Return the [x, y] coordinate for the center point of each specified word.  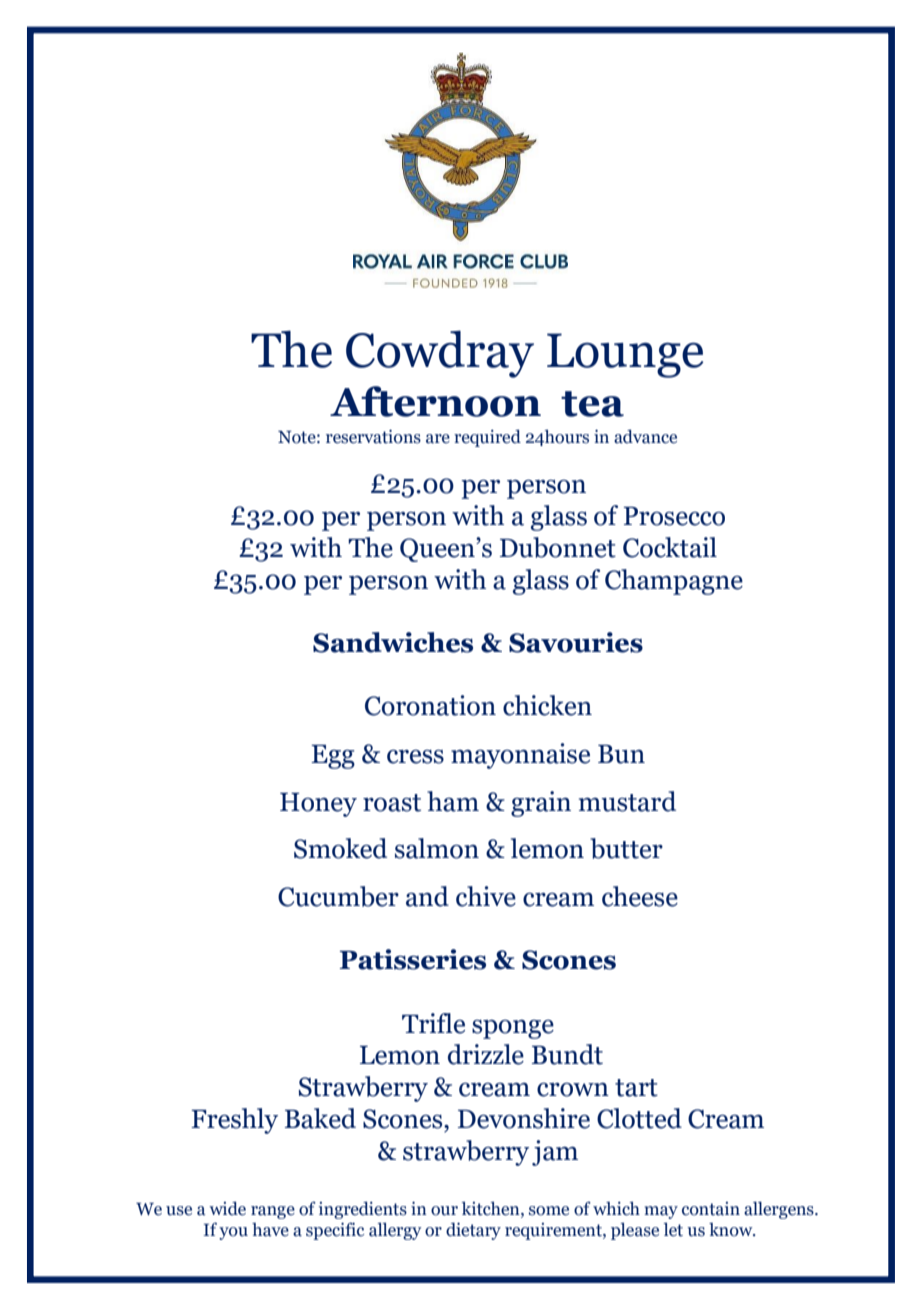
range [273, 1212]
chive [486, 896]
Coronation [430, 705]
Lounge [625, 355]
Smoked [340, 848]
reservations [373, 437]
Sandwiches [393, 642]
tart [636, 1088]
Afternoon [435, 401]
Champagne [674, 582]
